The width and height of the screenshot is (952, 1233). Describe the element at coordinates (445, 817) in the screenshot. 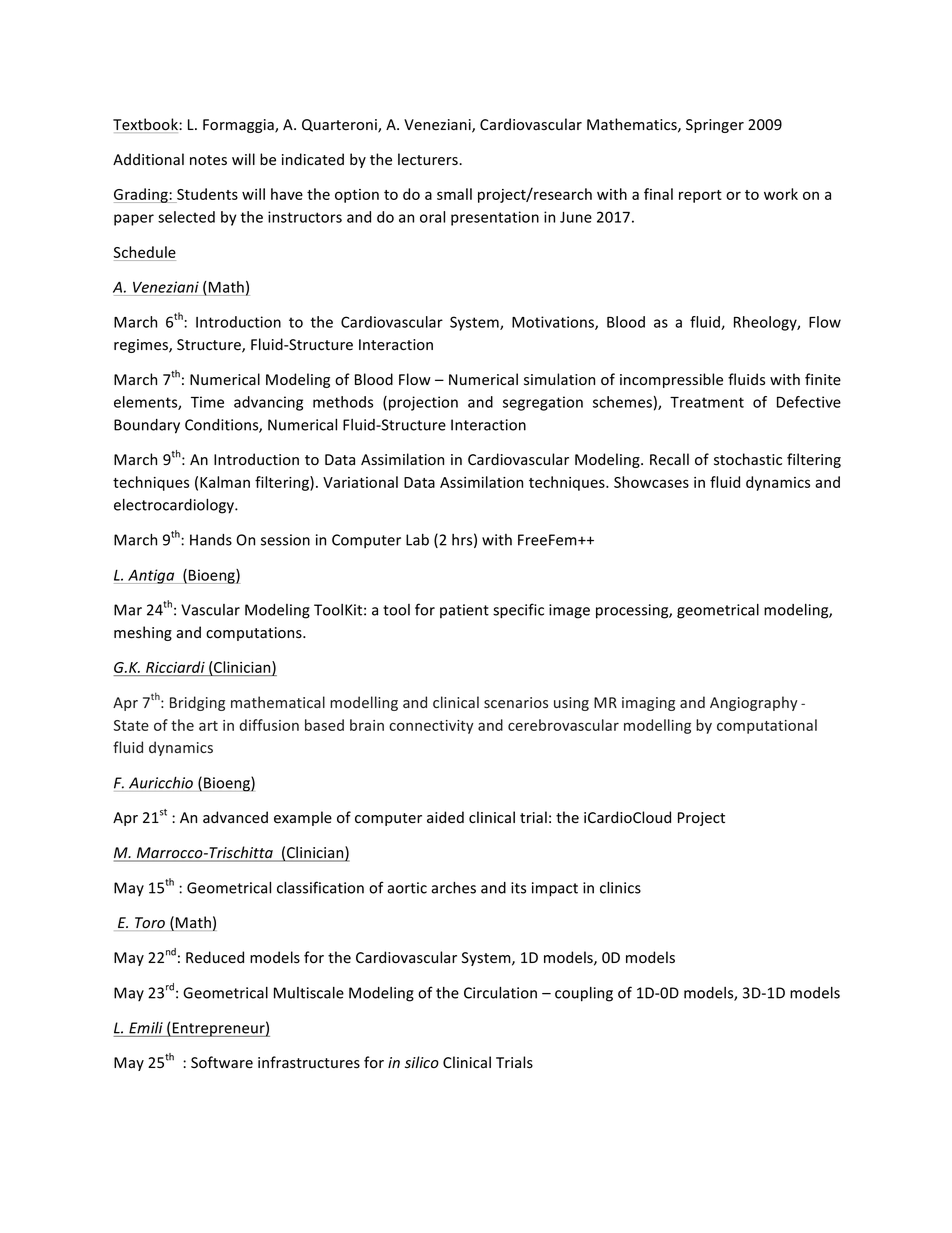

I see `aided` at that location.
